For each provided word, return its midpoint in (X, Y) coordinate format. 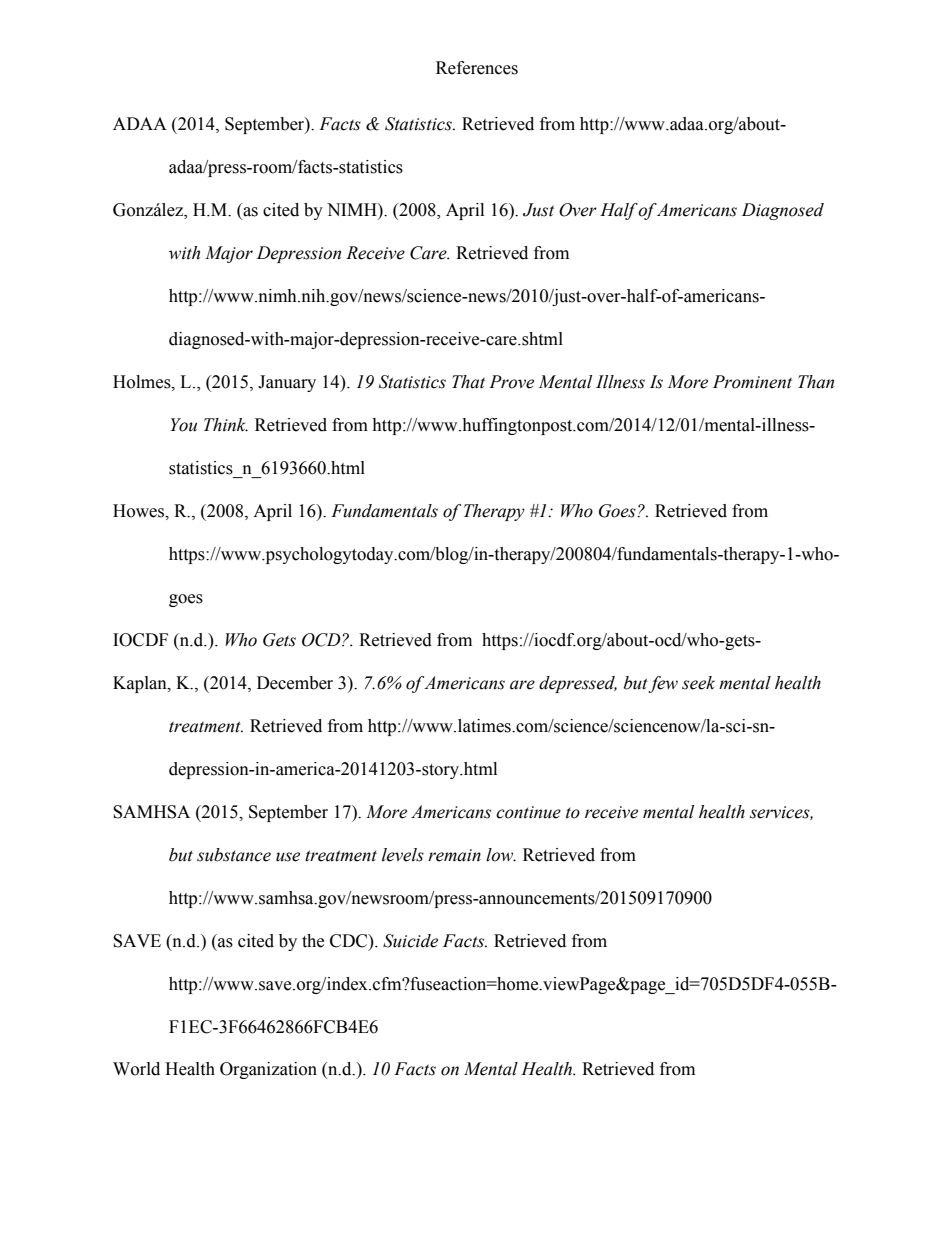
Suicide (410, 941)
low (501, 855)
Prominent (752, 382)
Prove (511, 382)
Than (816, 382)
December (295, 683)
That (468, 382)
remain (454, 855)
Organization (268, 1070)
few (663, 684)
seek (698, 683)
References (477, 68)
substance (234, 855)
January (287, 383)
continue (528, 812)
